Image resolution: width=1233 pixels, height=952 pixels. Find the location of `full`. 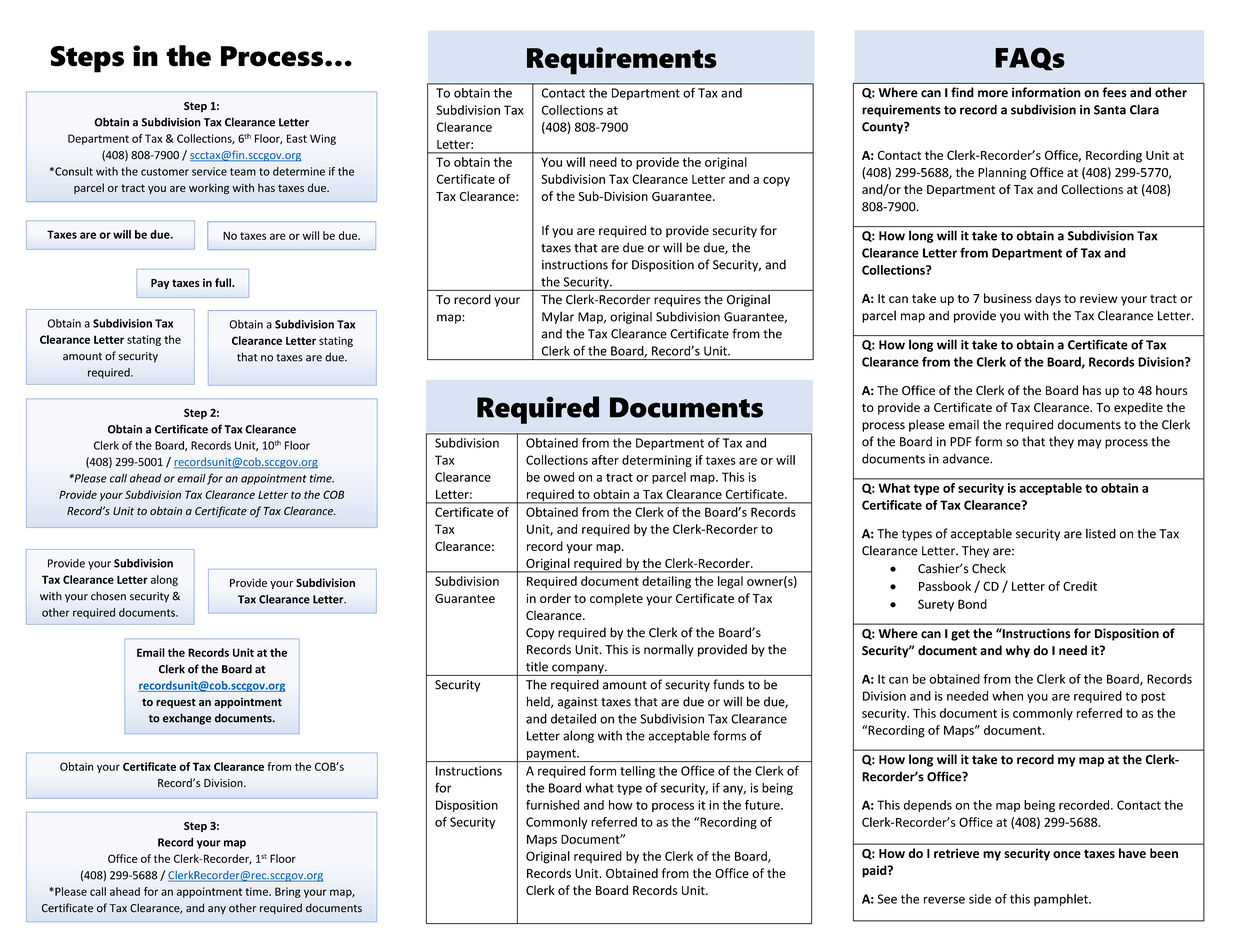

full is located at coordinates (224, 282).
